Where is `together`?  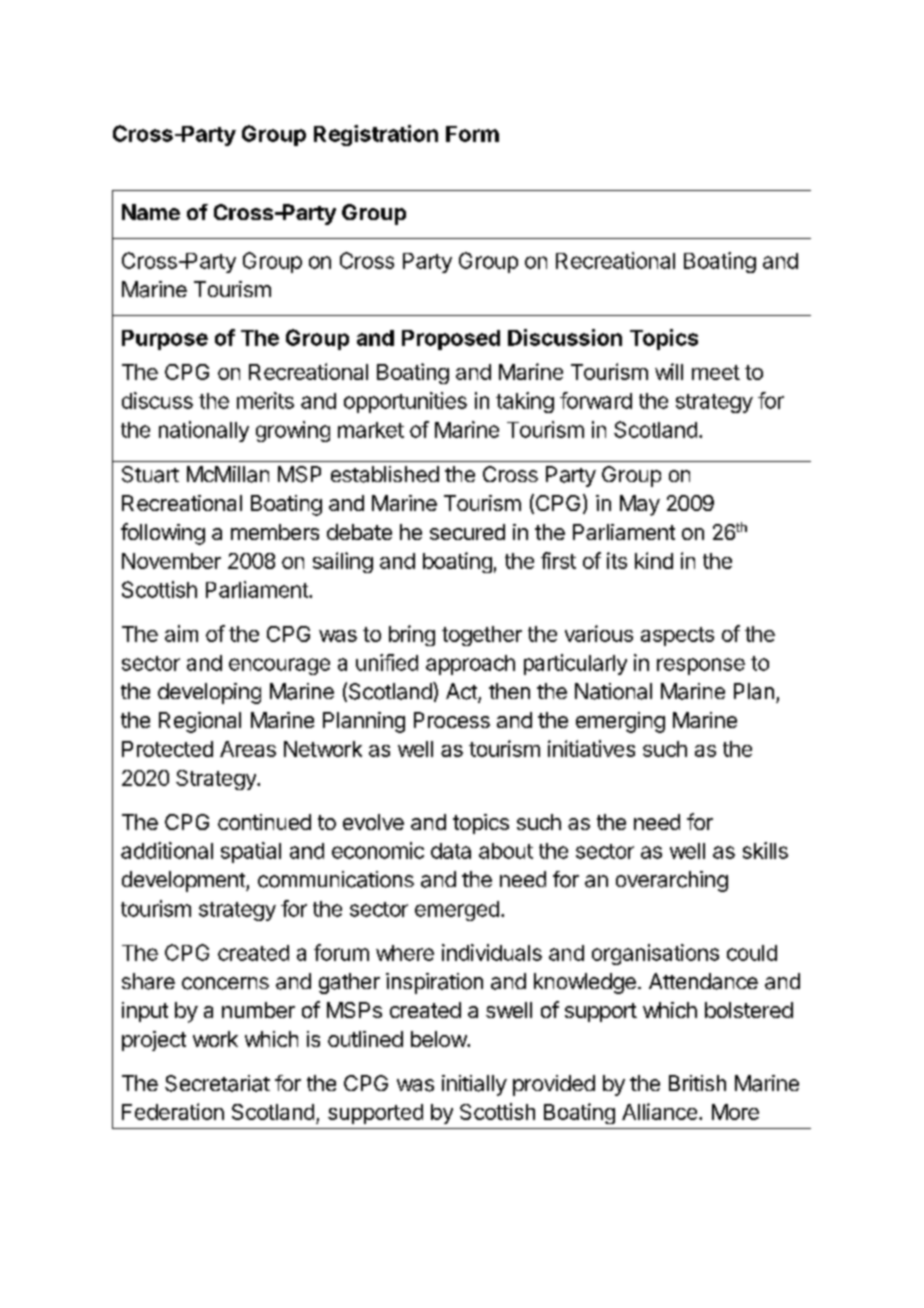
together is located at coordinates (482, 636).
